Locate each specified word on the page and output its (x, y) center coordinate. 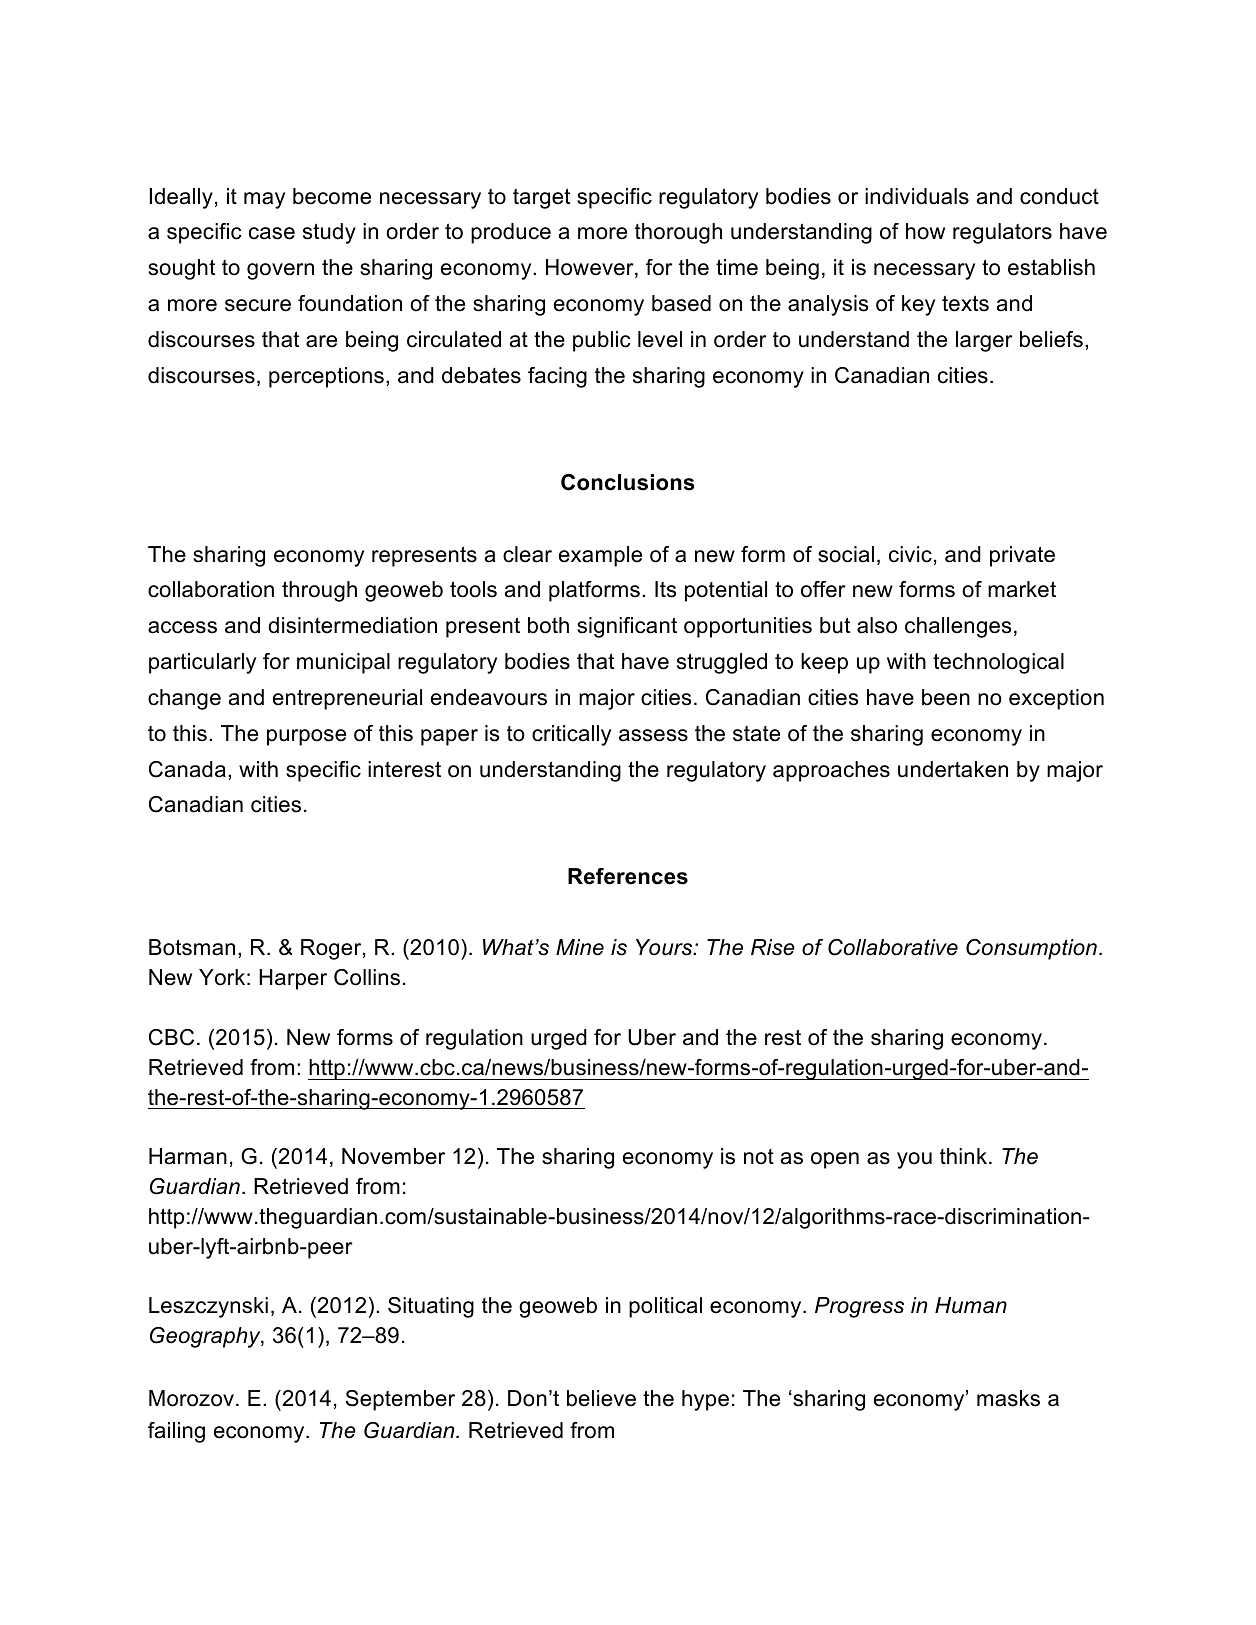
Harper (293, 979)
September (400, 1400)
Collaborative (893, 947)
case (272, 233)
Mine (580, 947)
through (319, 591)
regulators (1002, 233)
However (591, 268)
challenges (958, 627)
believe (601, 1398)
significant (627, 627)
